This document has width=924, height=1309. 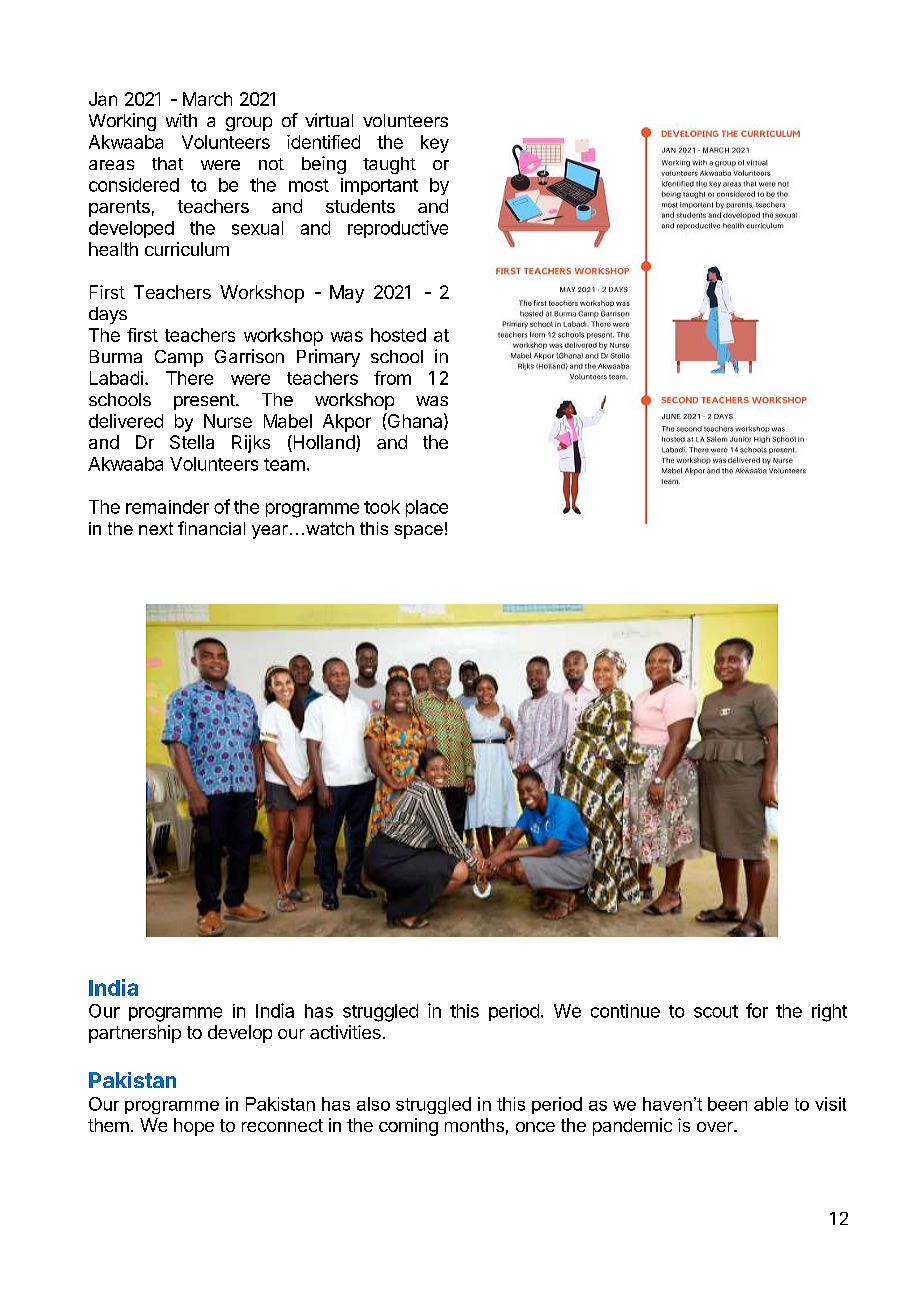 What do you see at coordinates (192, 442) in the document?
I see `Stella` at bounding box center [192, 442].
